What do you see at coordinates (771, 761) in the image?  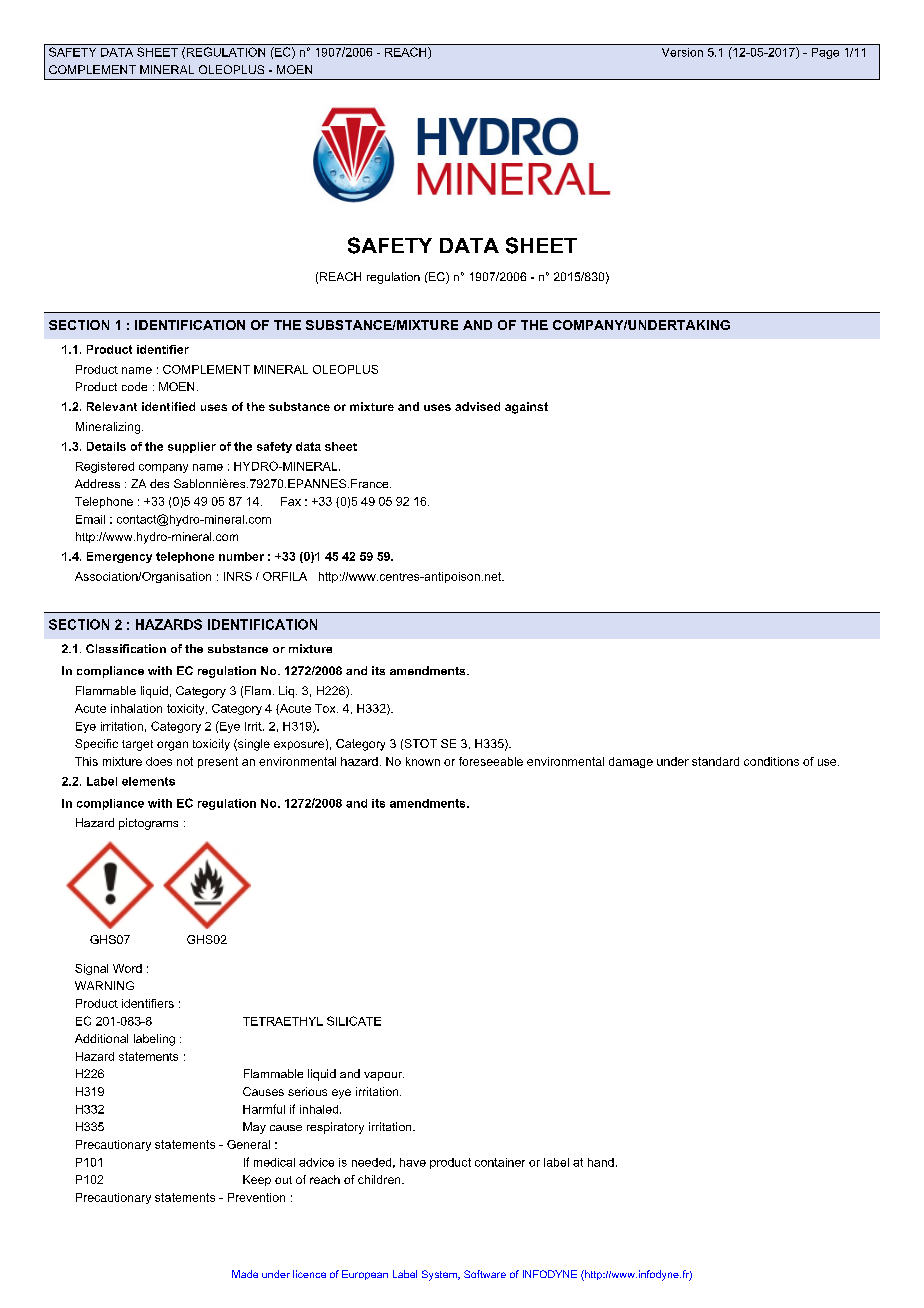 I see `conditions` at bounding box center [771, 761].
